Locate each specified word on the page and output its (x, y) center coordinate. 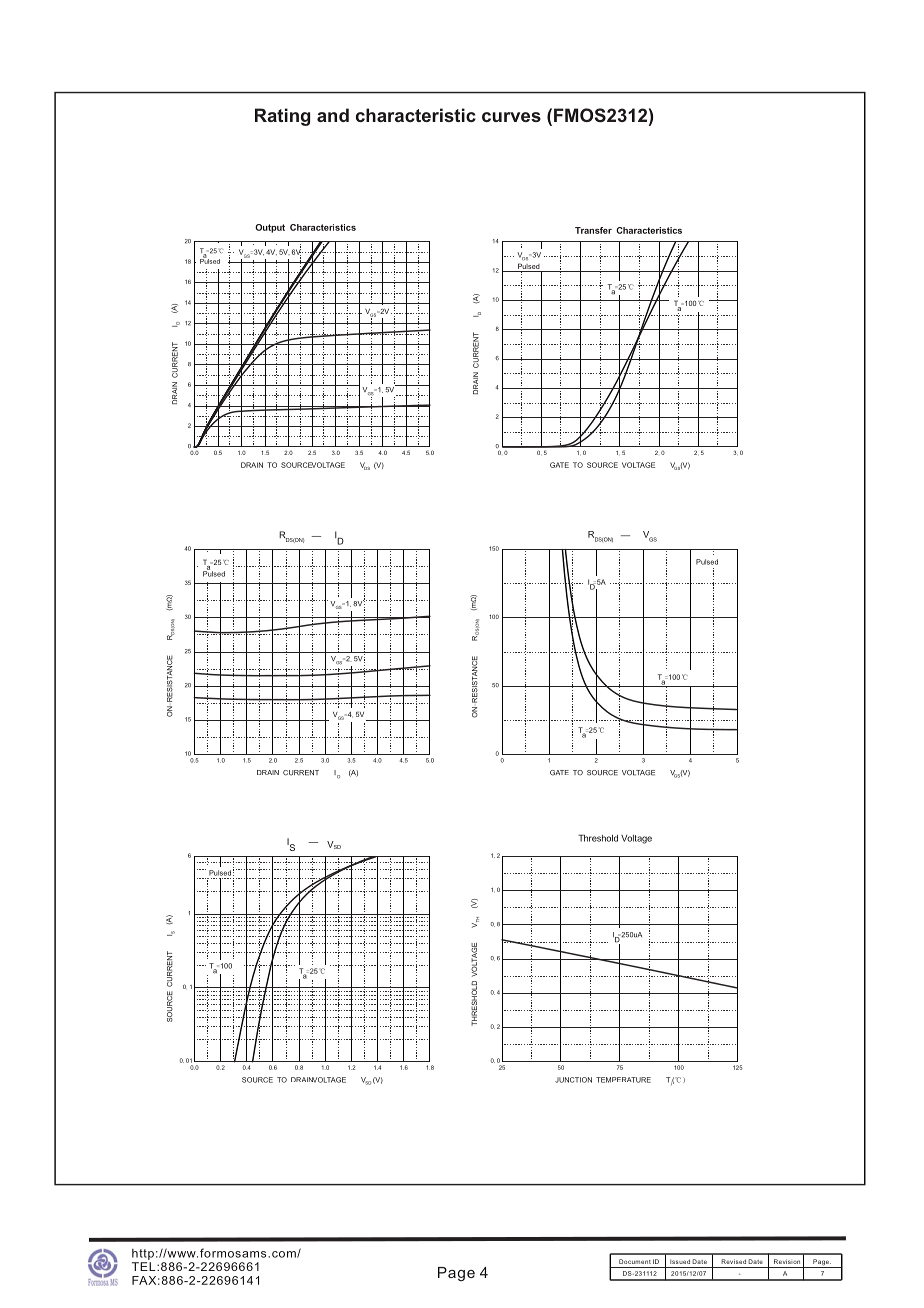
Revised (733, 1261)
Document (635, 1261)
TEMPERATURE (623, 1080)
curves (511, 117)
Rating (282, 117)
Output (270, 228)
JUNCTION (573, 1080)
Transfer (593, 230)
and (333, 115)
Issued (680, 1261)
